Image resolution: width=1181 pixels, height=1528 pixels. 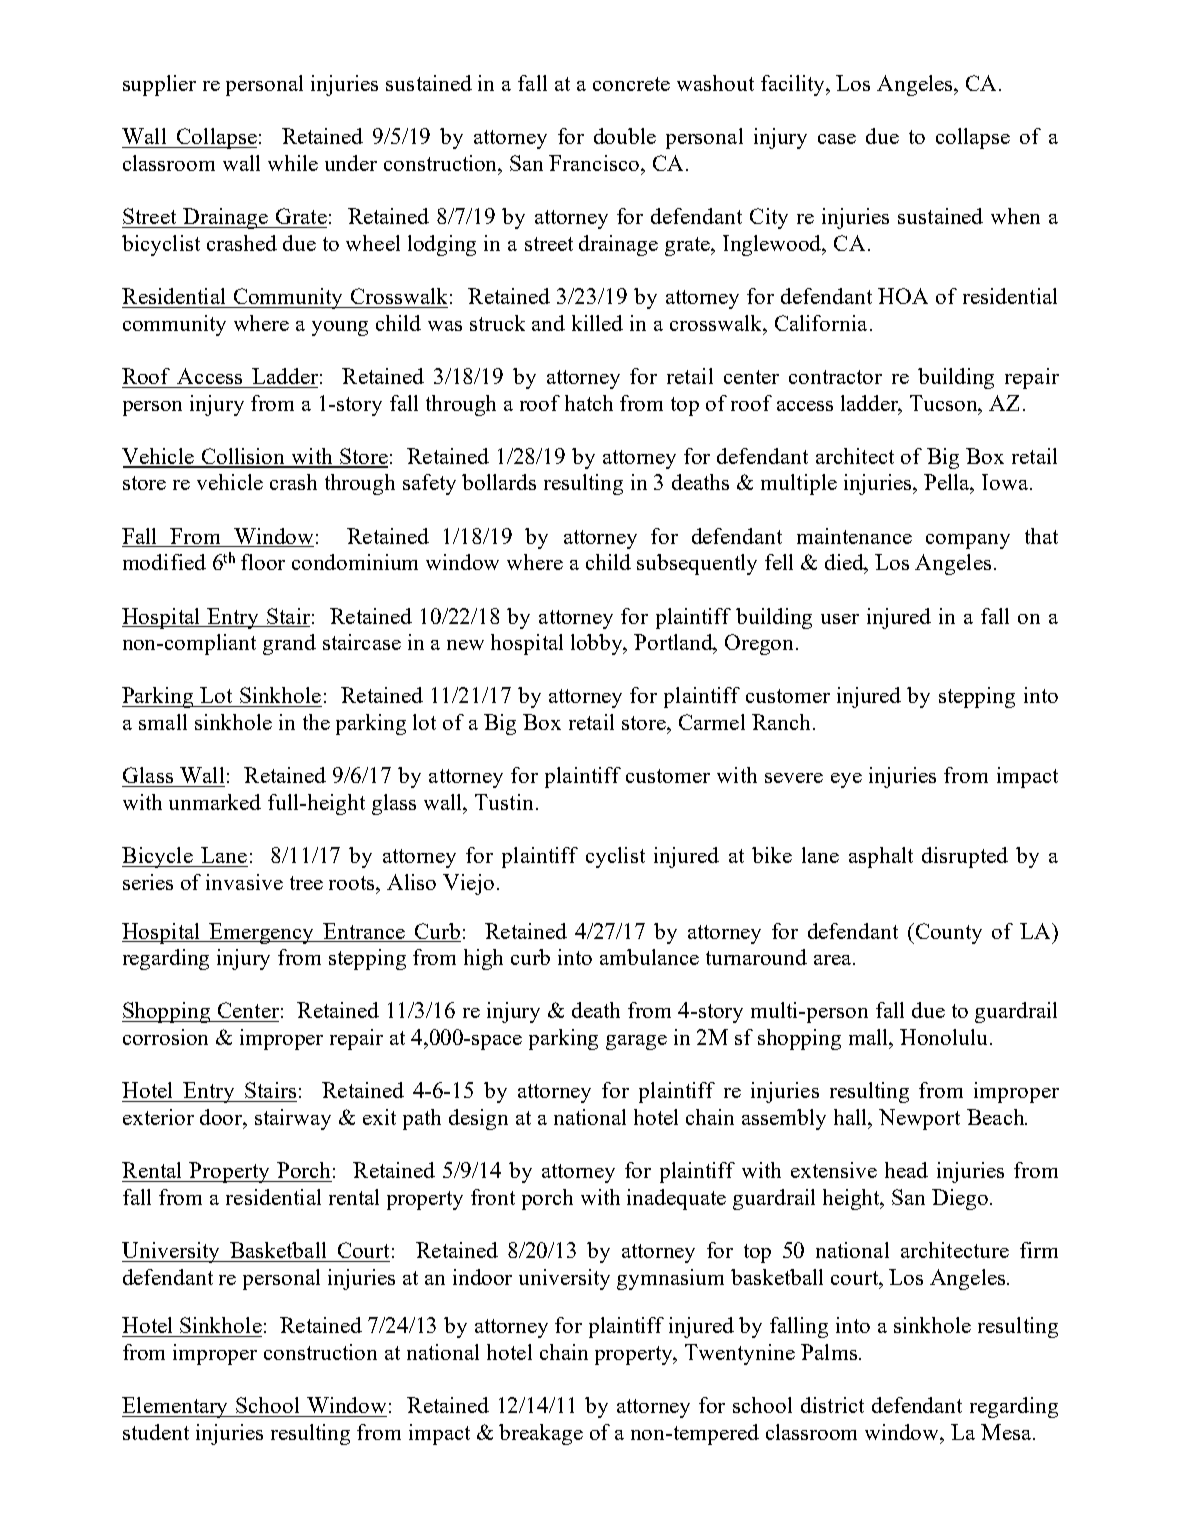 What do you see at coordinates (625, 136) in the screenshot?
I see `double` at bounding box center [625, 136].
